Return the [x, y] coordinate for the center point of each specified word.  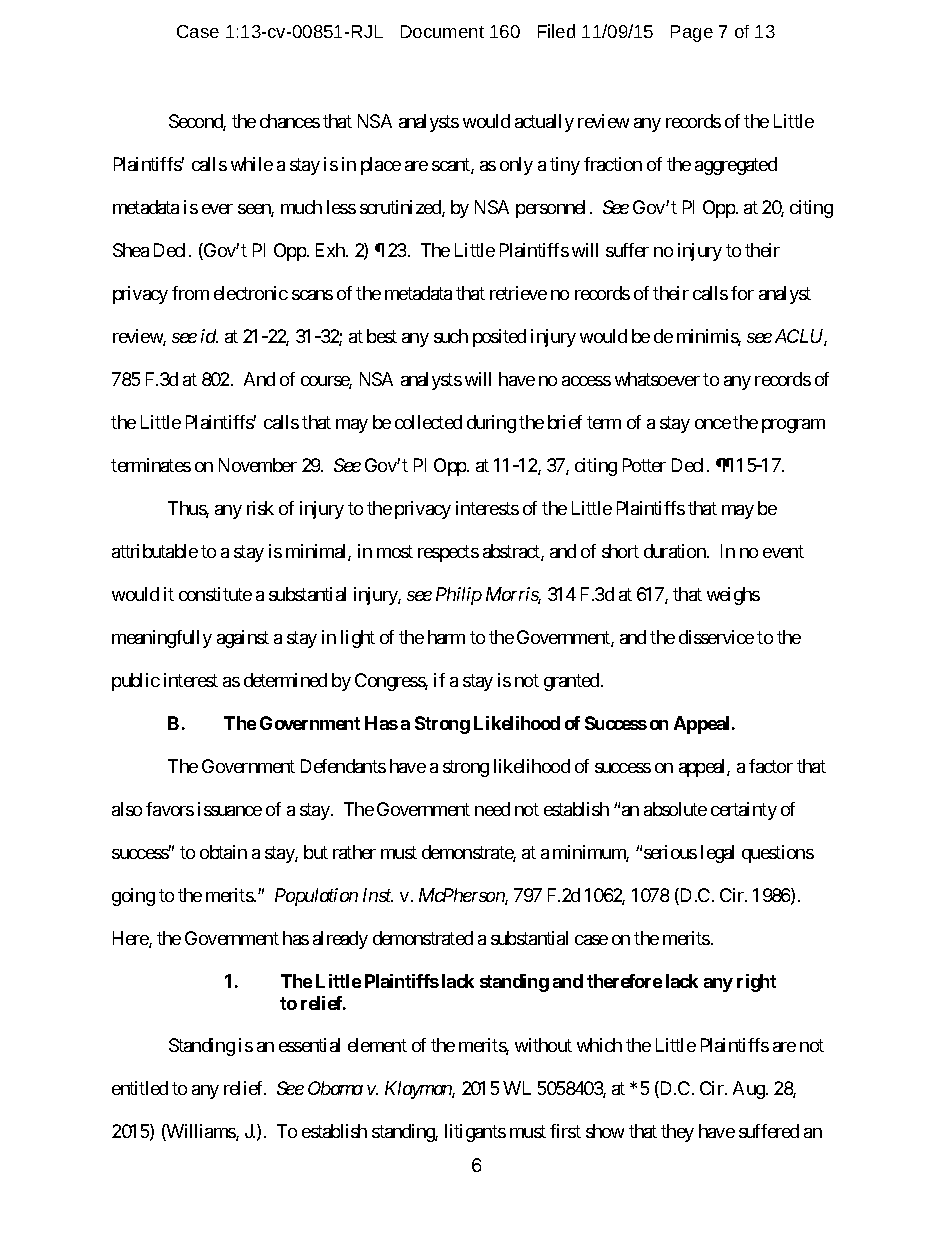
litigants [475, 1133]
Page [692, 33]
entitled [140, 1088]
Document [442, 31]
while [252, 164]
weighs [733, 596]
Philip [459, 596]
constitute [215, 594]
